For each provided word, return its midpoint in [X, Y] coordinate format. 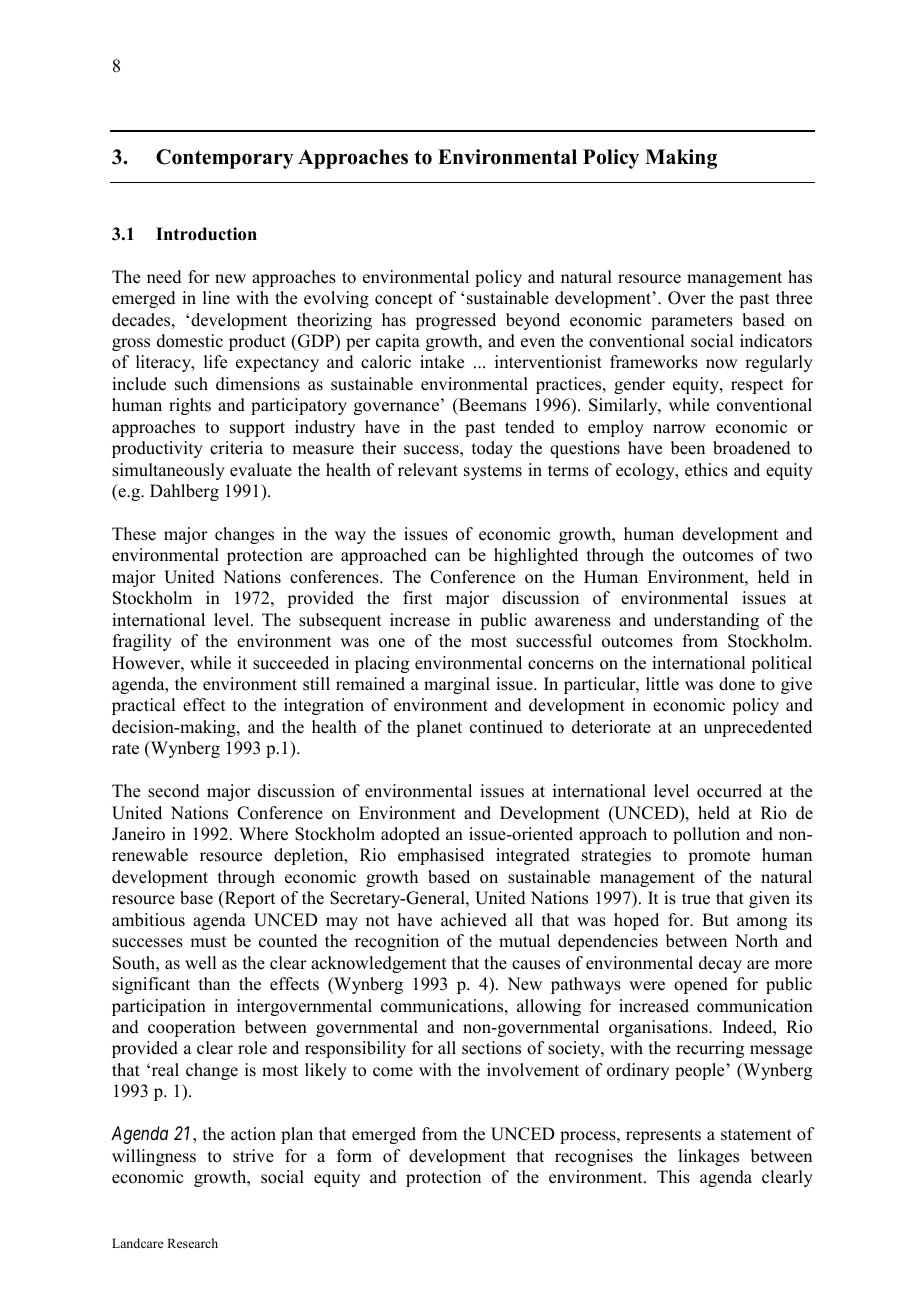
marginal [457, 685]
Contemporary [225, 159]
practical [143, 706]
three [794, 298]
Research [192, 1243]
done [737, 684]
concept [404, 300]
